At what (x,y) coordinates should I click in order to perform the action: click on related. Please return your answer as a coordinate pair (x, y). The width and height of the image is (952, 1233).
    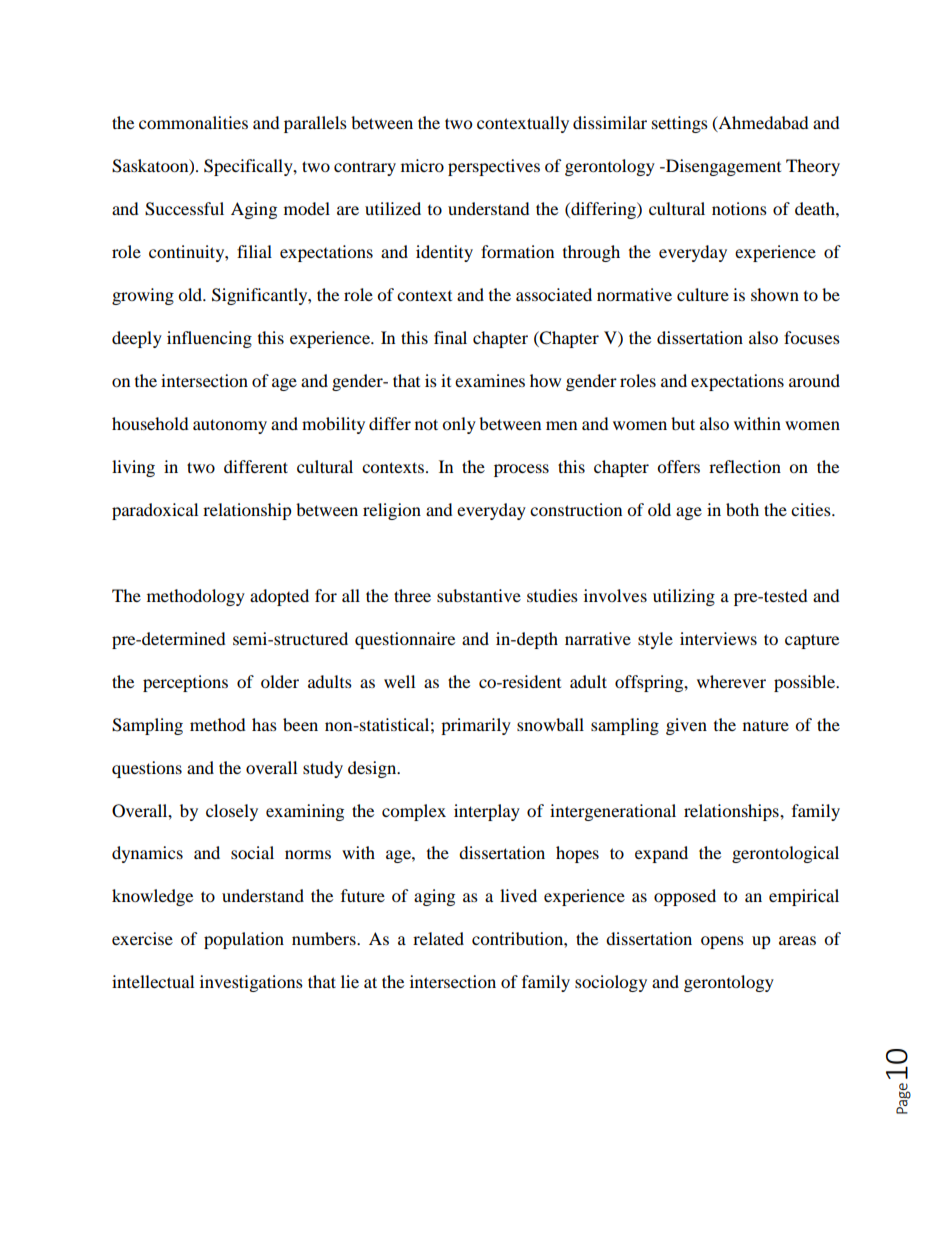
    Looking at the image, I should click on (438, 938).
